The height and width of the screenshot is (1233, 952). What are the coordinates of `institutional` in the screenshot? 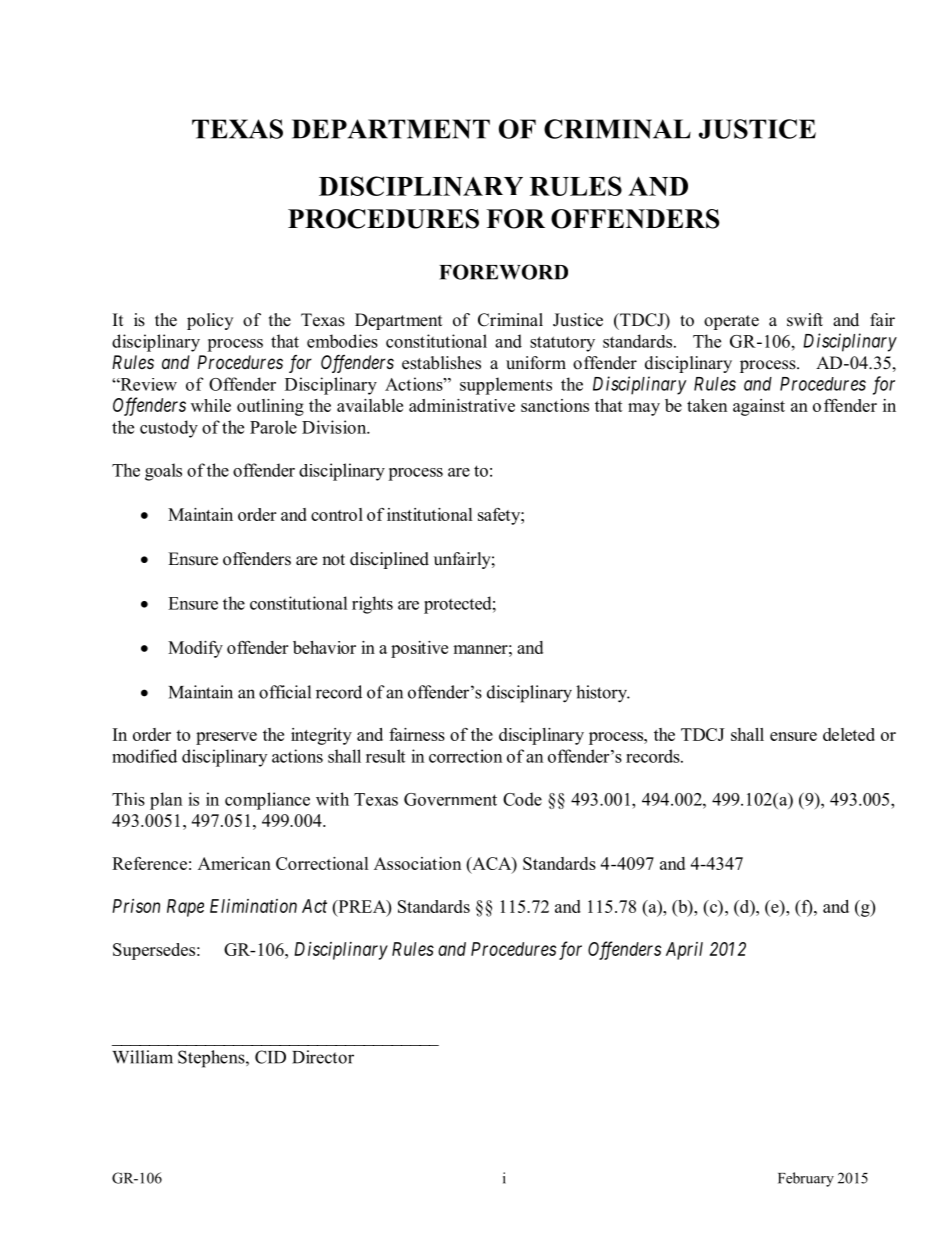 It's located at (430, 514).
